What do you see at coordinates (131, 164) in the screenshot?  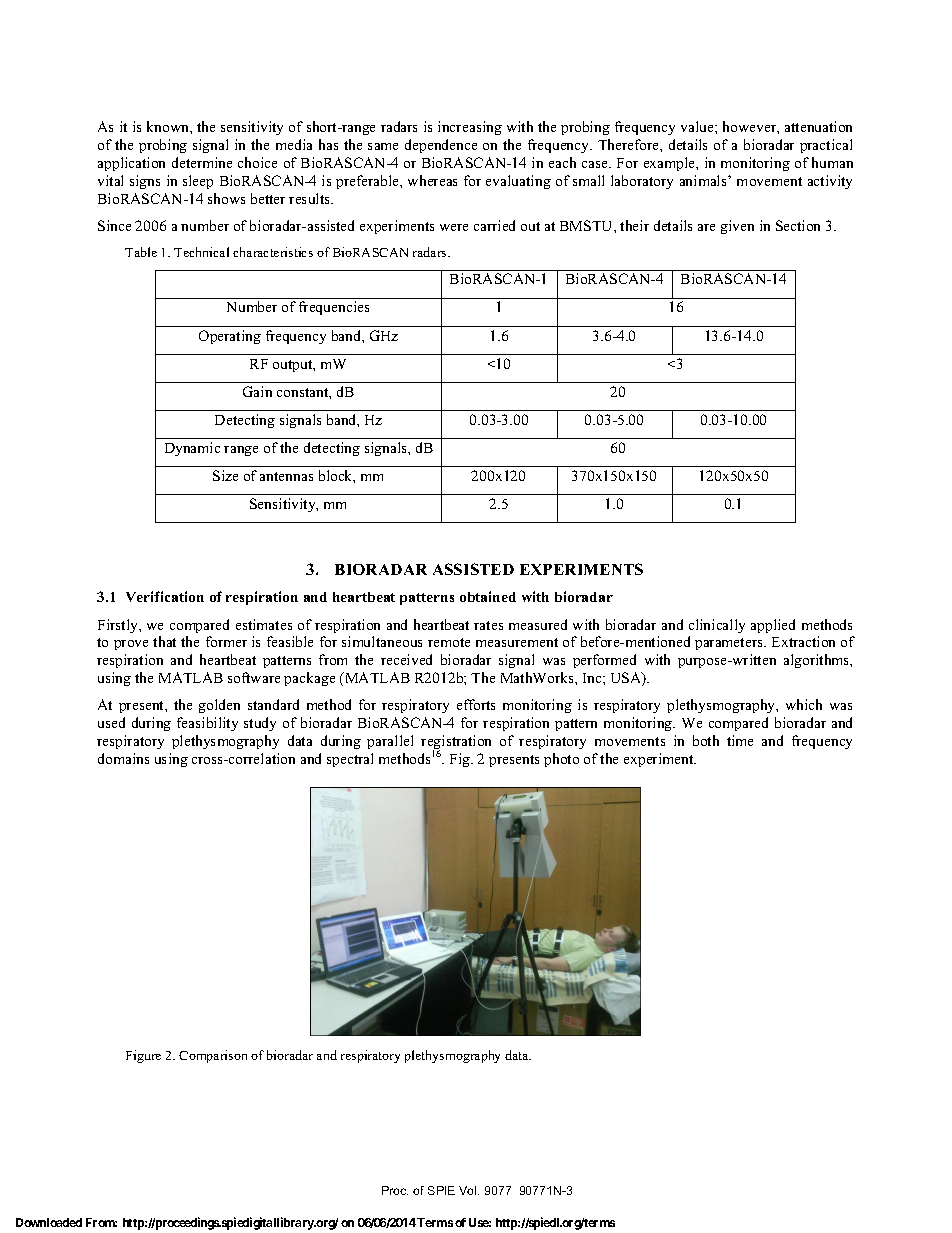 I see `application` at bounding box center [131, 164].
